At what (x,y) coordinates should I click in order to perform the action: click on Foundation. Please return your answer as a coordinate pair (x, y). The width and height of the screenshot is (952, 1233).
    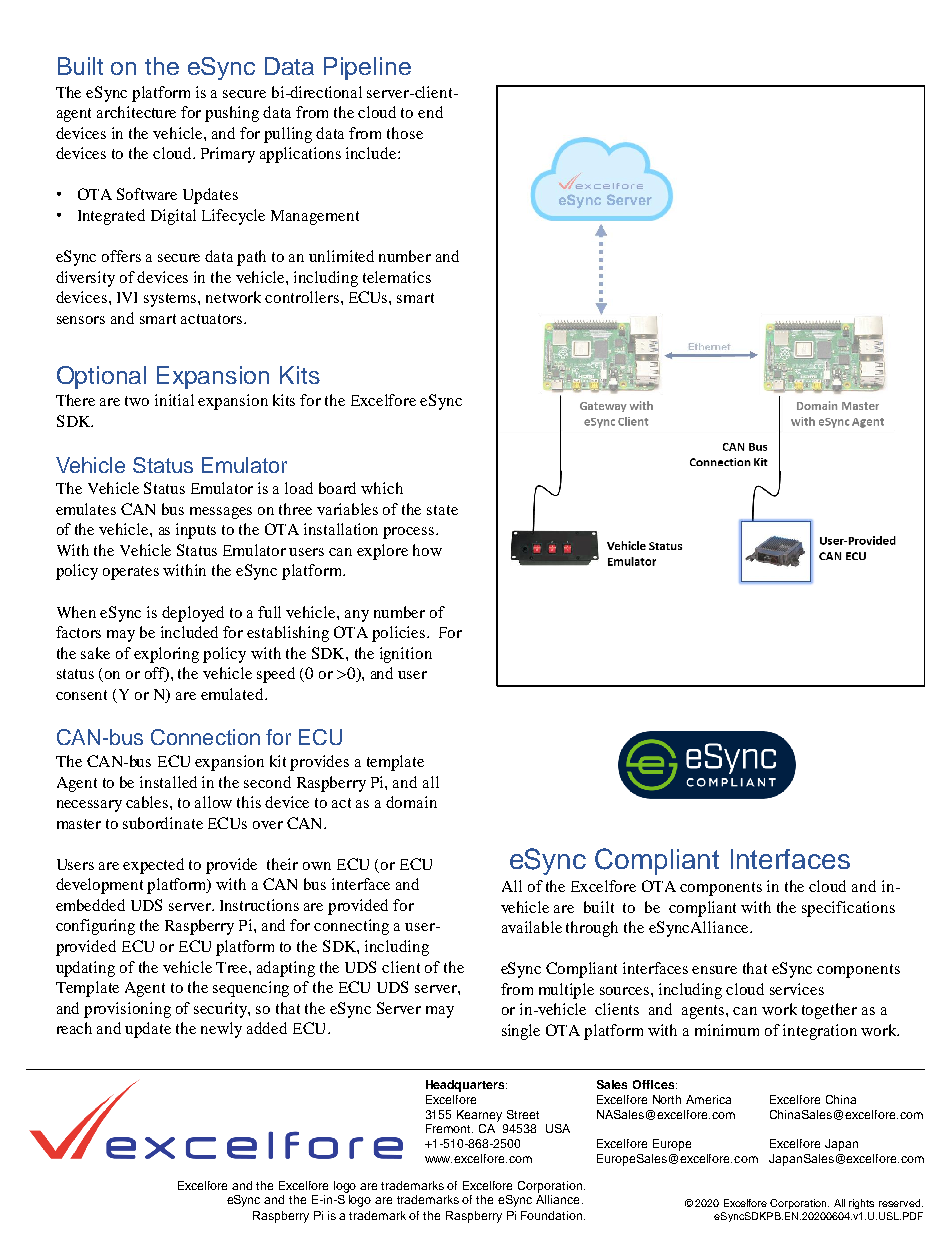
    Looking at the image, I should click on (553, 1215).
